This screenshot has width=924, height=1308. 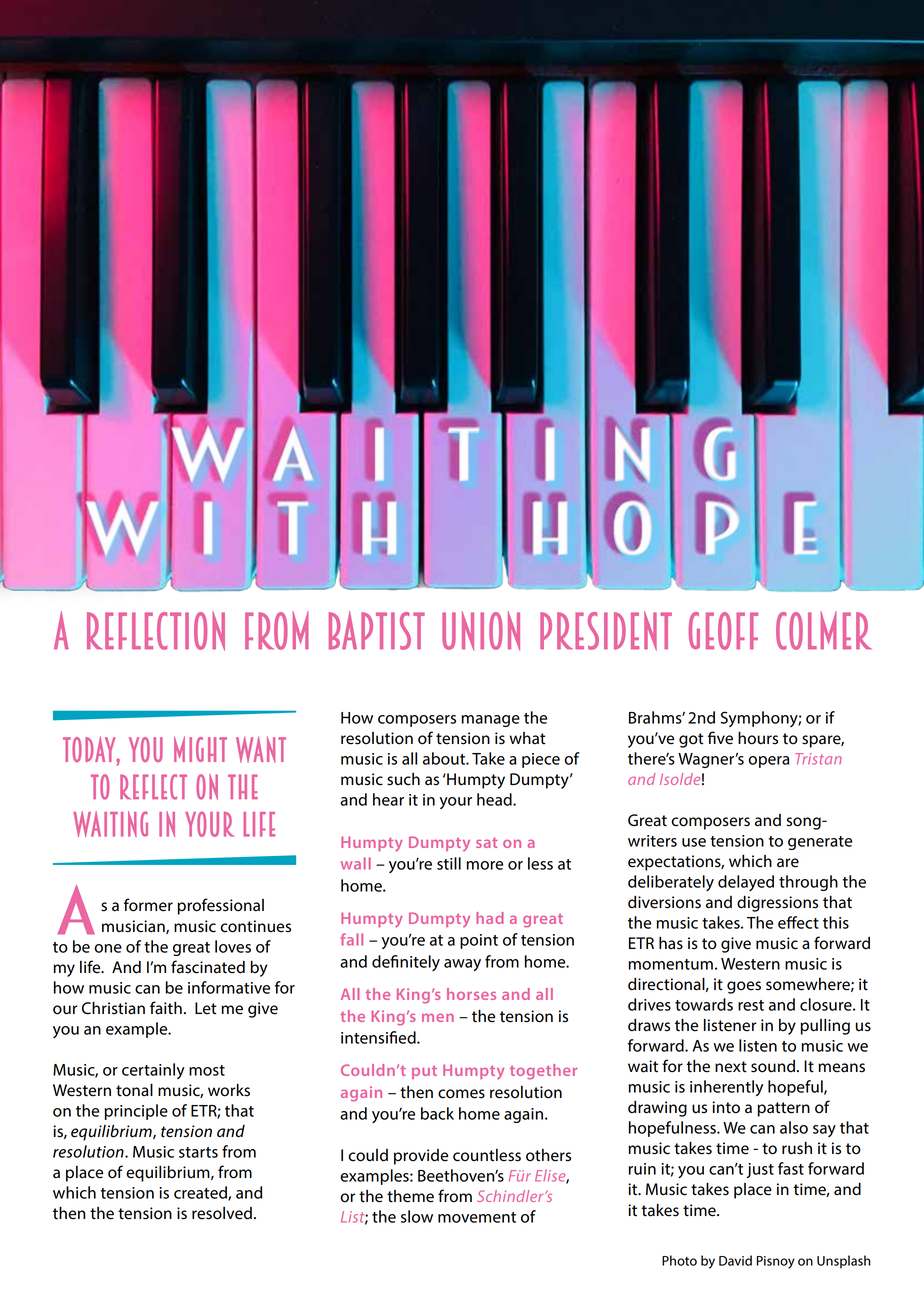 What do you see at coordinates (723, 631) in the screenshot?
I see `Geoff` at bounding box center [723, 631].
